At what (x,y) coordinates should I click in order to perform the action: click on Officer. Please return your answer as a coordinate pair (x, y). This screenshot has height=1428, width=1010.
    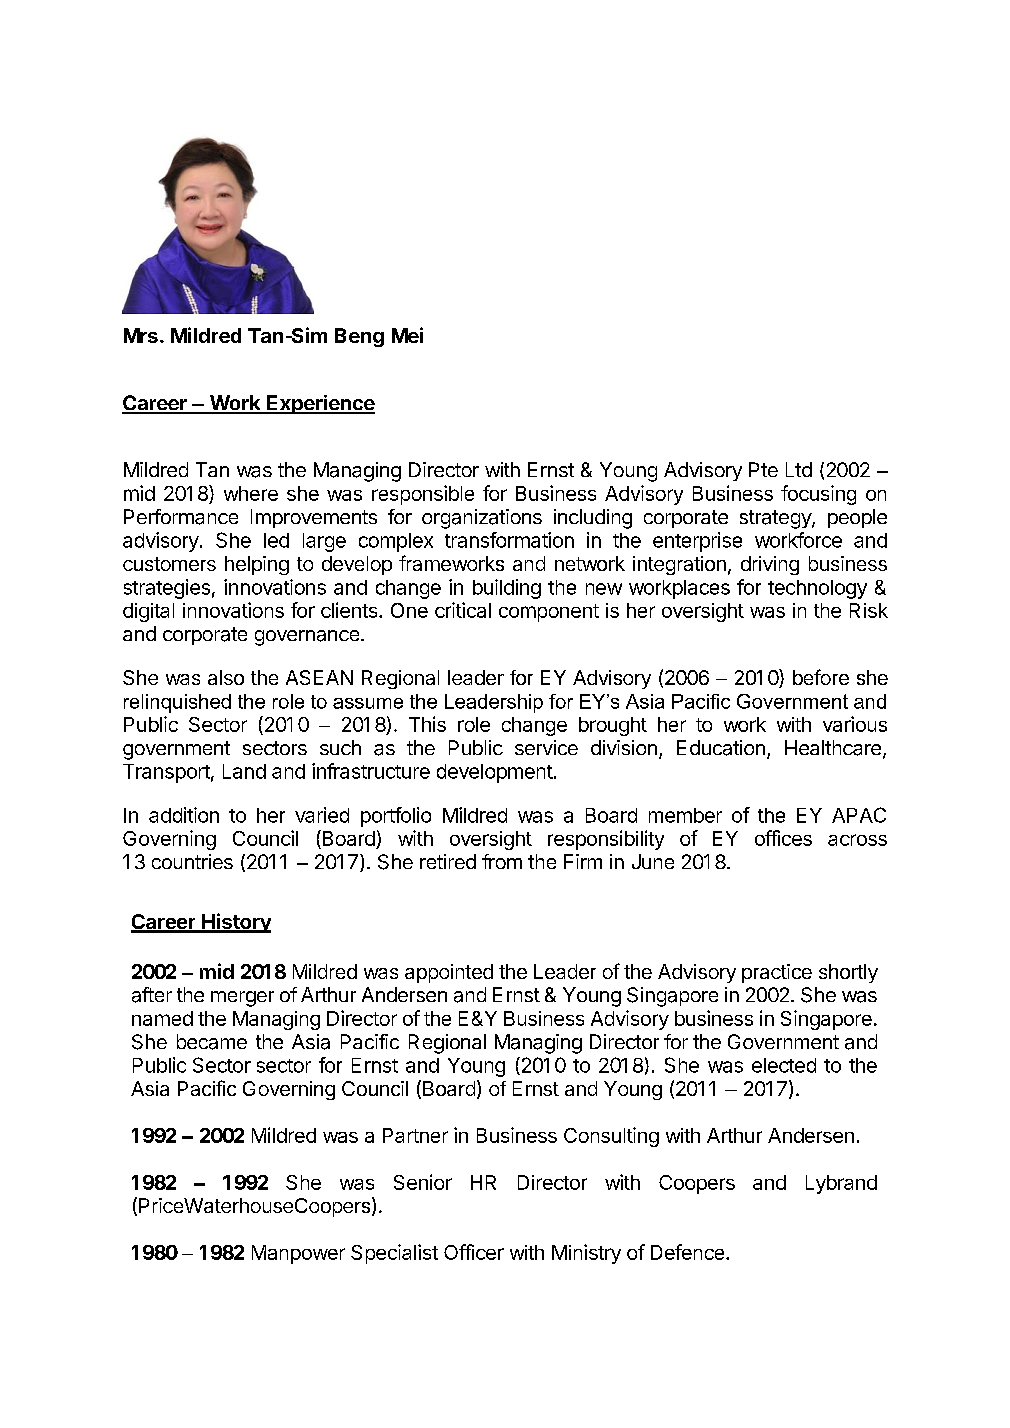
    Looking at the image, I should click on (474, 1252).
